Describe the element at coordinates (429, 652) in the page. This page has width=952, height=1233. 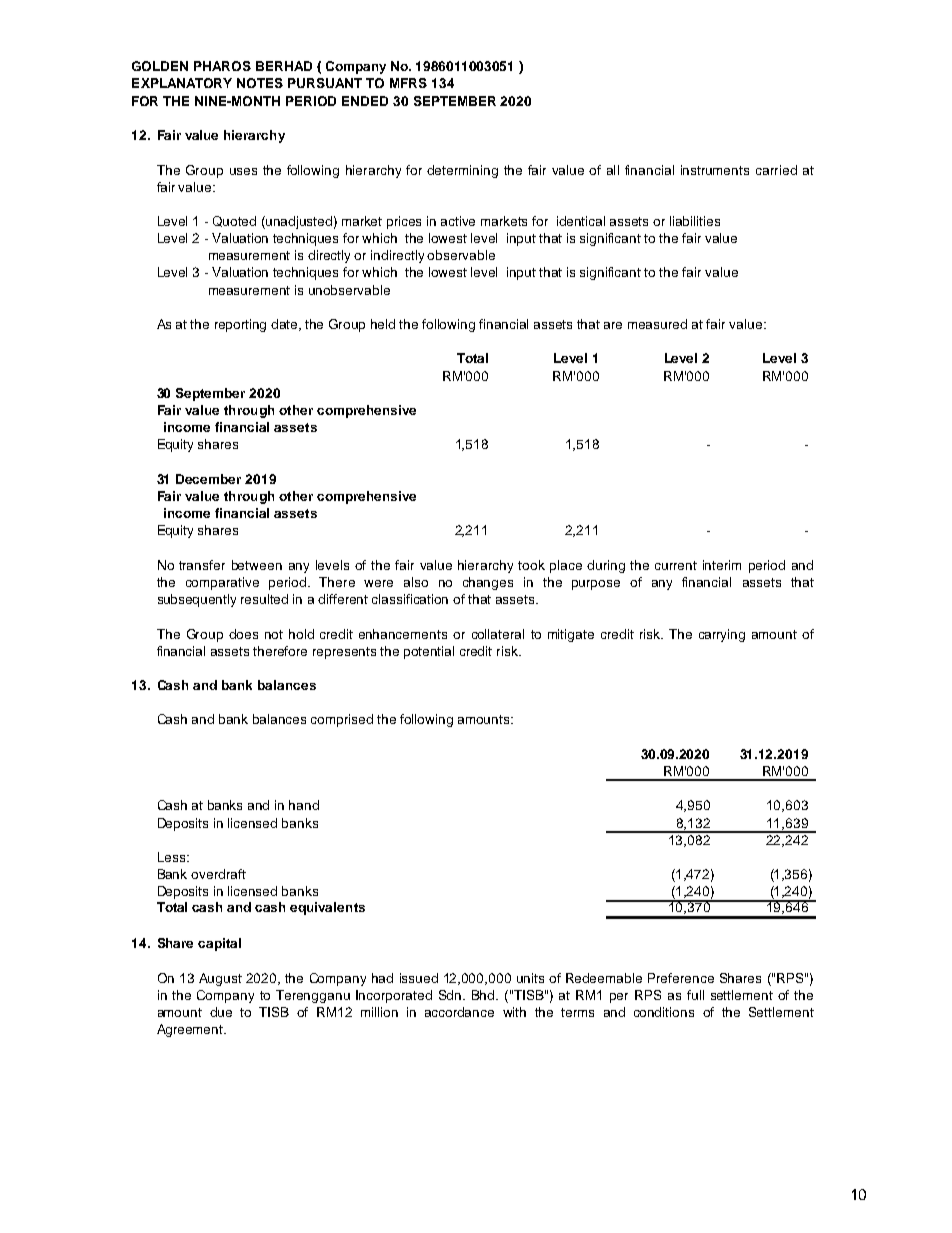
I see `potential` at that location.
